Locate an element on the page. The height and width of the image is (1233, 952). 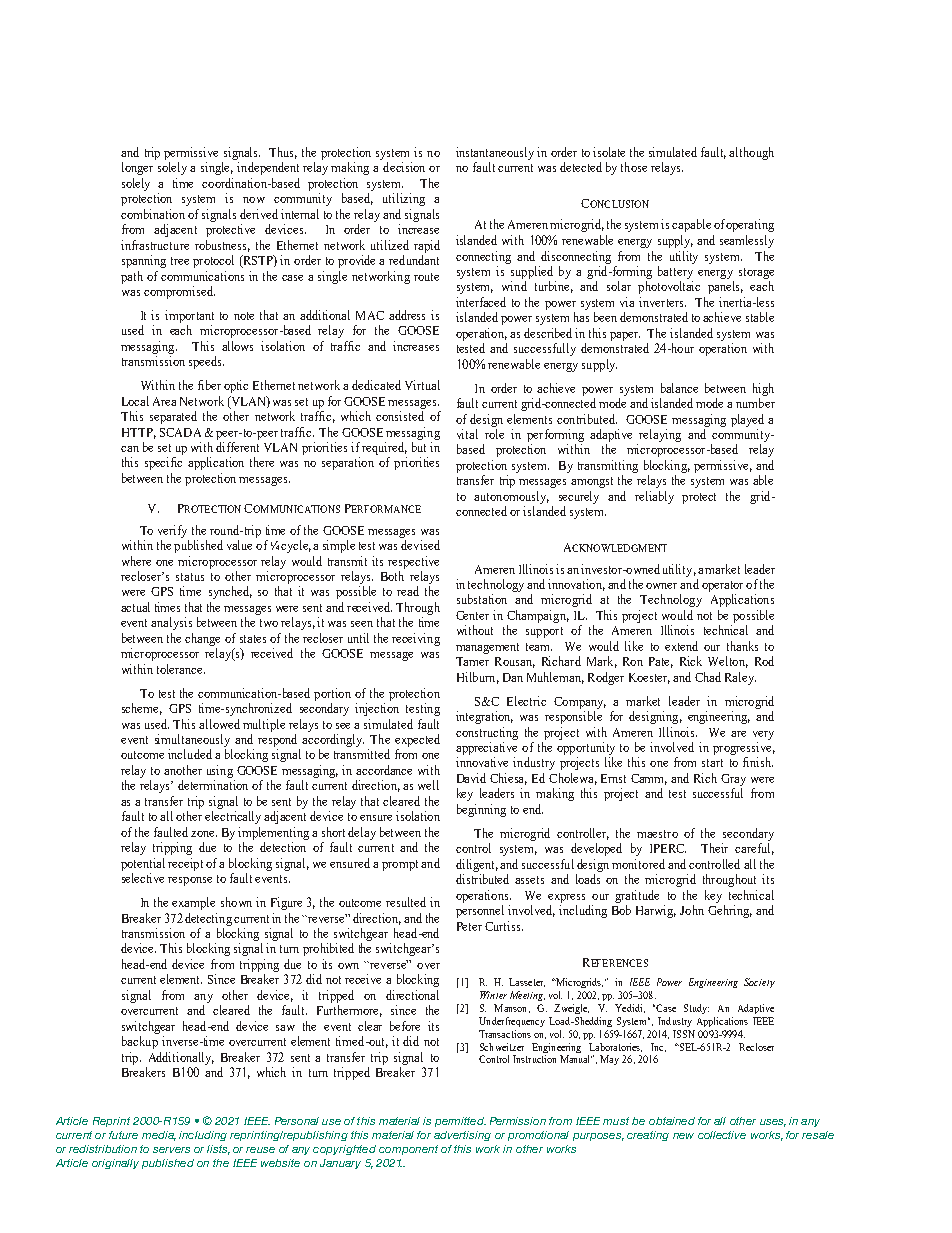
tolerance is located at coordinates (181, 669).
